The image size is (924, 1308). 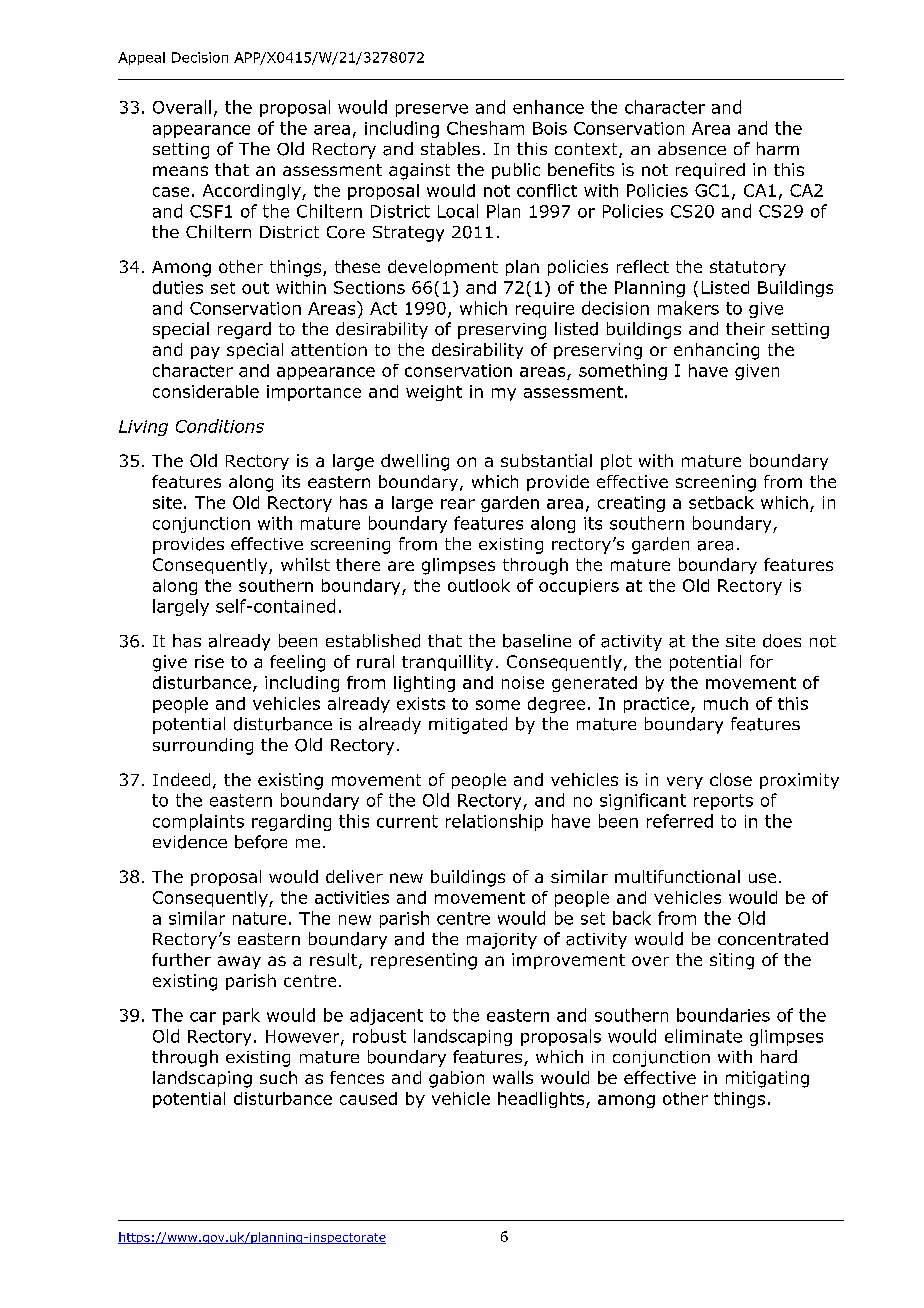 I want to click on does, so click(x=782, y=641).
